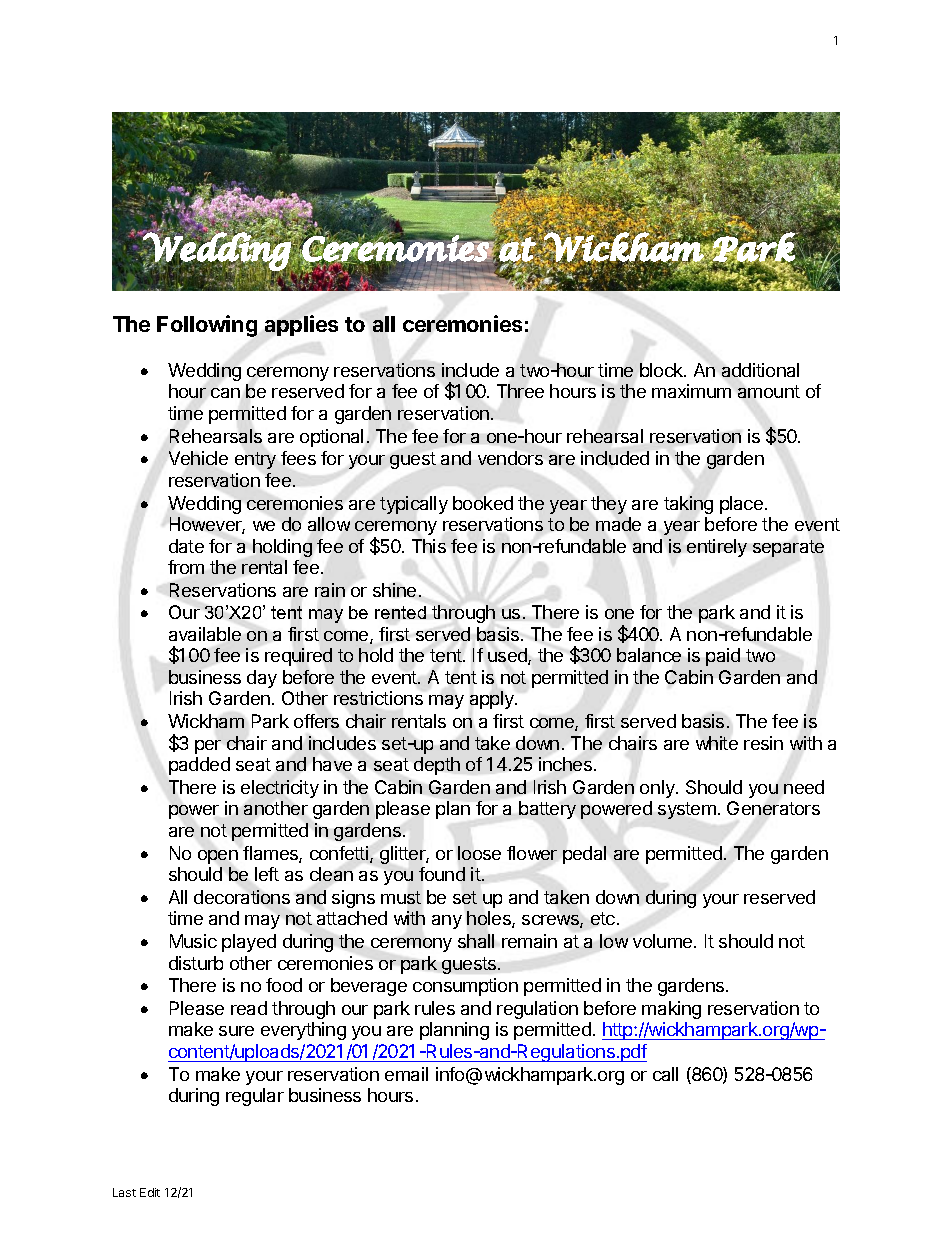  Describe the element at coordinates (760, 370) in the screenshot. I see `additional` at that location.
